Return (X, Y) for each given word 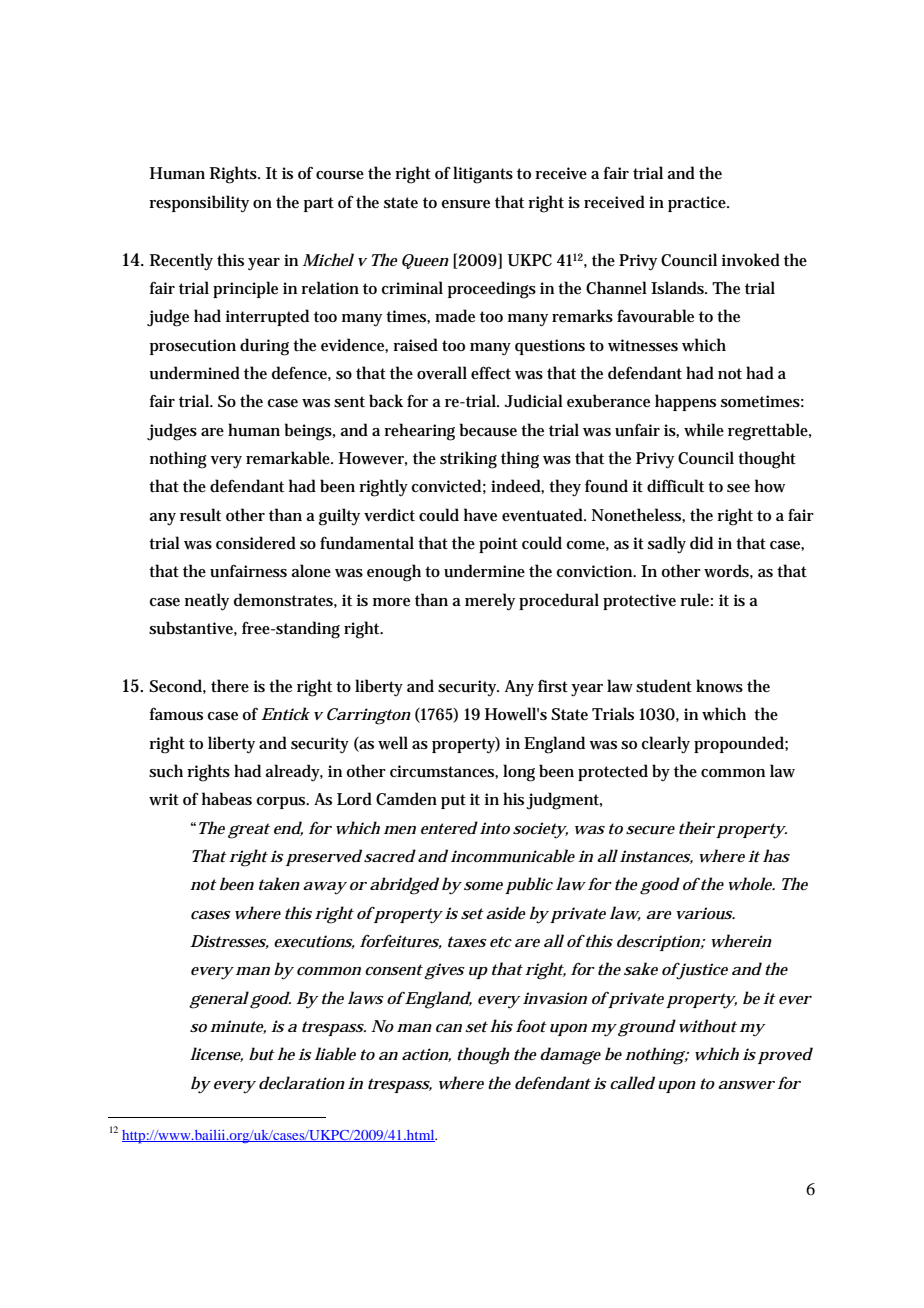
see (738, 488)
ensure (465, 204)
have (480, 514)
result (200, 515)
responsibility (199, 204)
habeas (227, 799)
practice (698, 204)
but (262, 1054)
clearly (666, 745)
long (519, 773)
